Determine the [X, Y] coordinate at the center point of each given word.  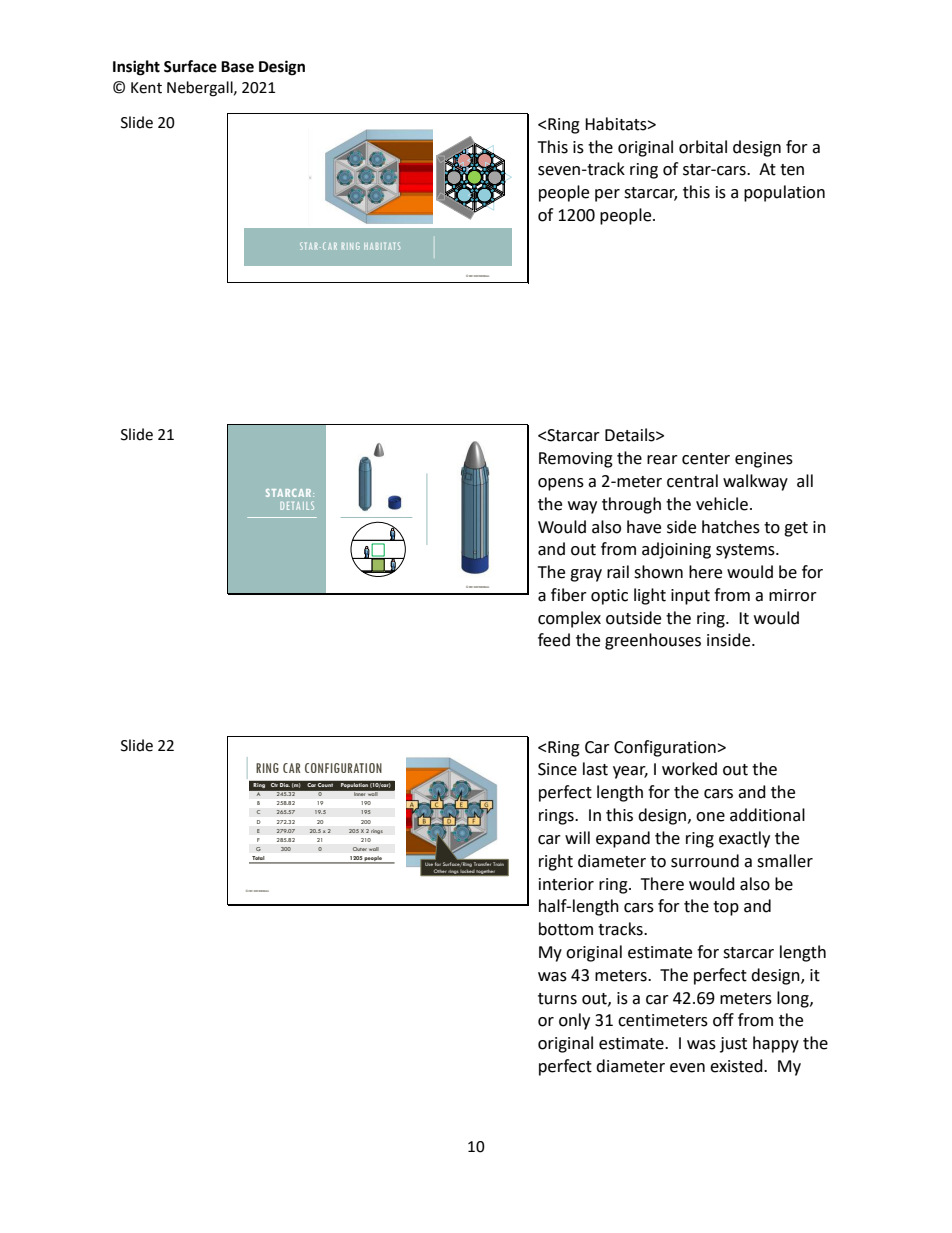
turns [557, 999]
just [733, 1045]
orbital [703, 147]
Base [237, 67]
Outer [359, 849]
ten [792, 170]
